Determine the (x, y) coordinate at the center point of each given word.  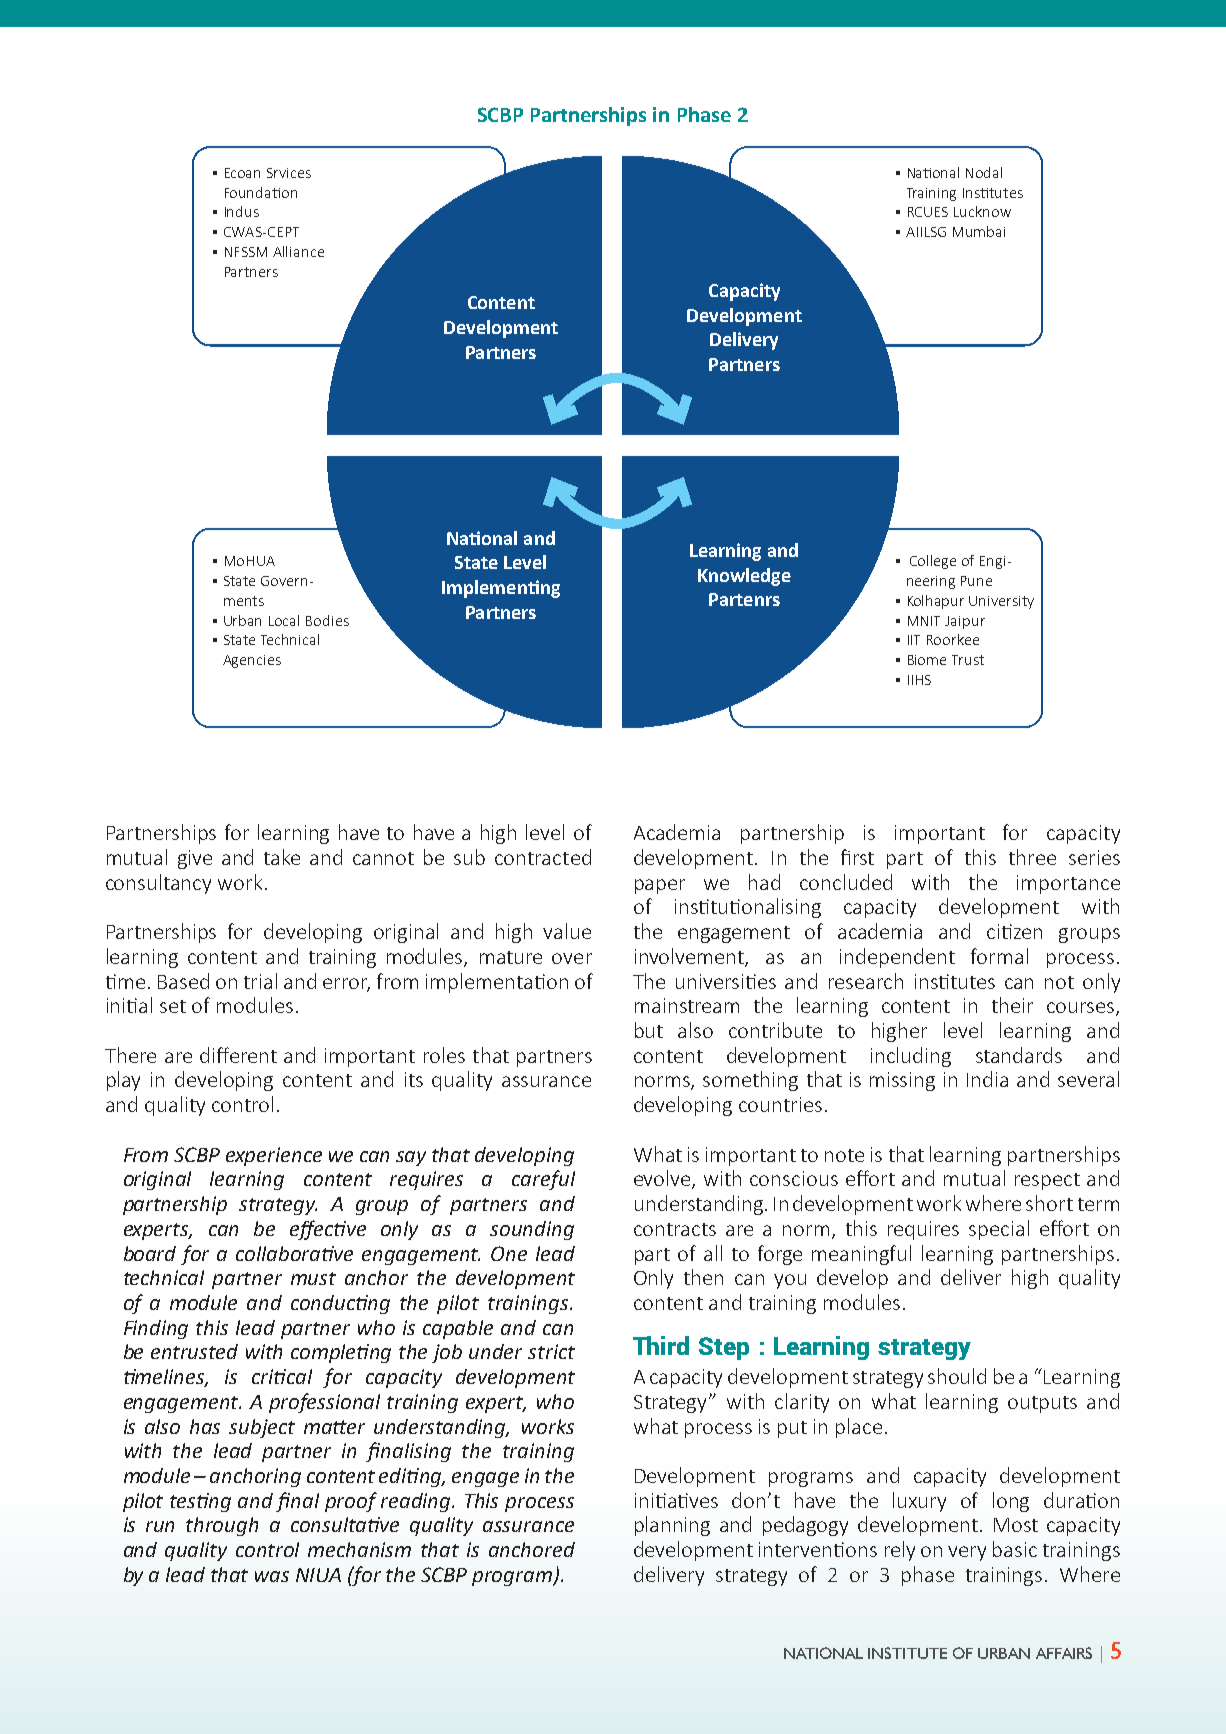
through (222, 1526)
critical (282, 1376)
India (987, 1079)
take (282, 857)
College (933, 562)
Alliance (298, 251)
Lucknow (982, 211)
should (957, 1376)
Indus (242, 211)
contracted (543, 857)
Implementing (501, 589)
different (238, 1055)
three (1032, 857)
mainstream (687, 1005)
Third (661, 1345)
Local (284, 620)
